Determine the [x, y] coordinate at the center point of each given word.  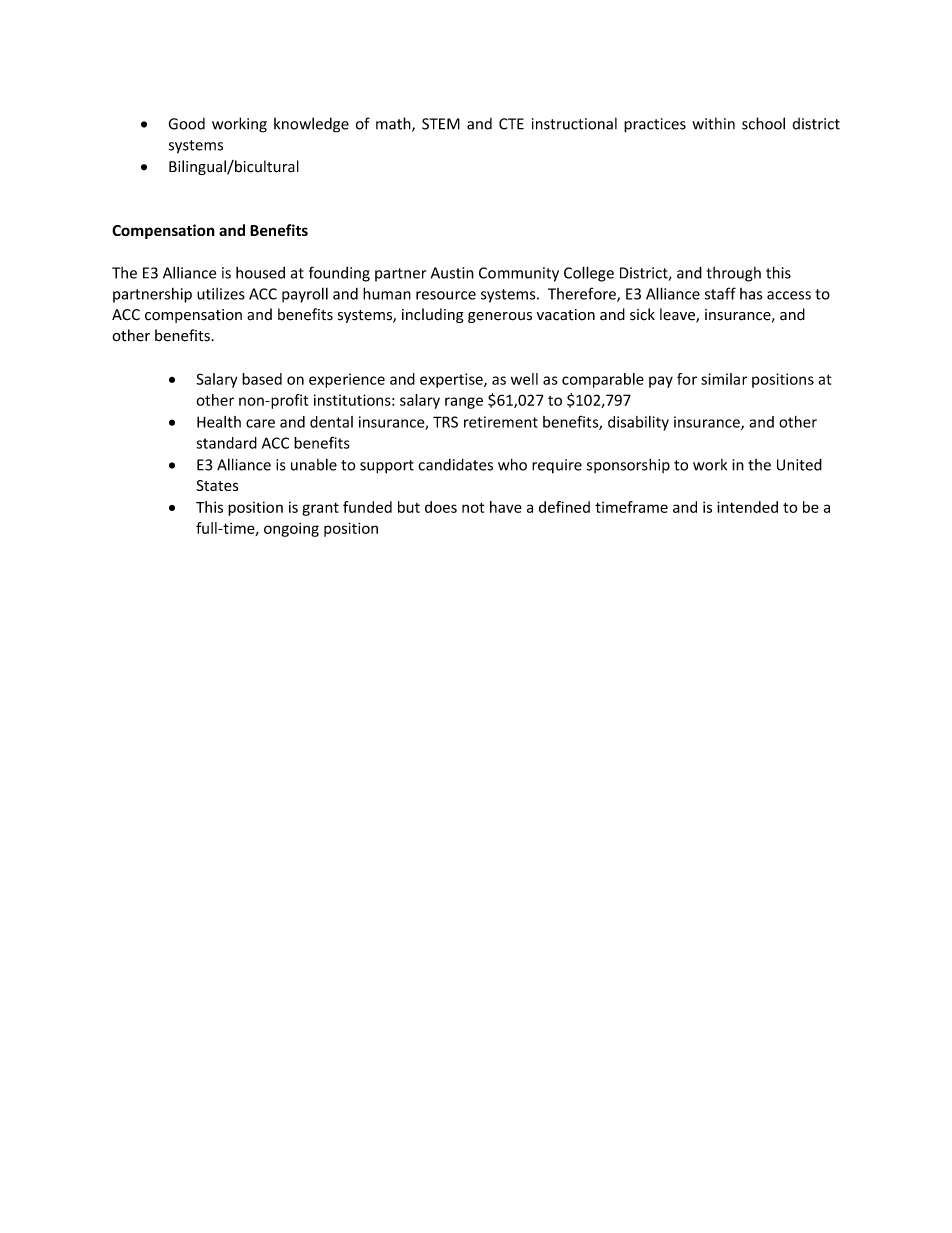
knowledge [311, 125]
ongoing [291, 529]
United [799, 464]
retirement [501, 422]
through [733, 274]
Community [519, 274]
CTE [511, 124]
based [262, 379]
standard [226, 443]
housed [260, 272]
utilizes [221, 294]
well [524, 379]
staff [720, 293]
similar [724, 379]
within [713, 123]
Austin [452, 273]
